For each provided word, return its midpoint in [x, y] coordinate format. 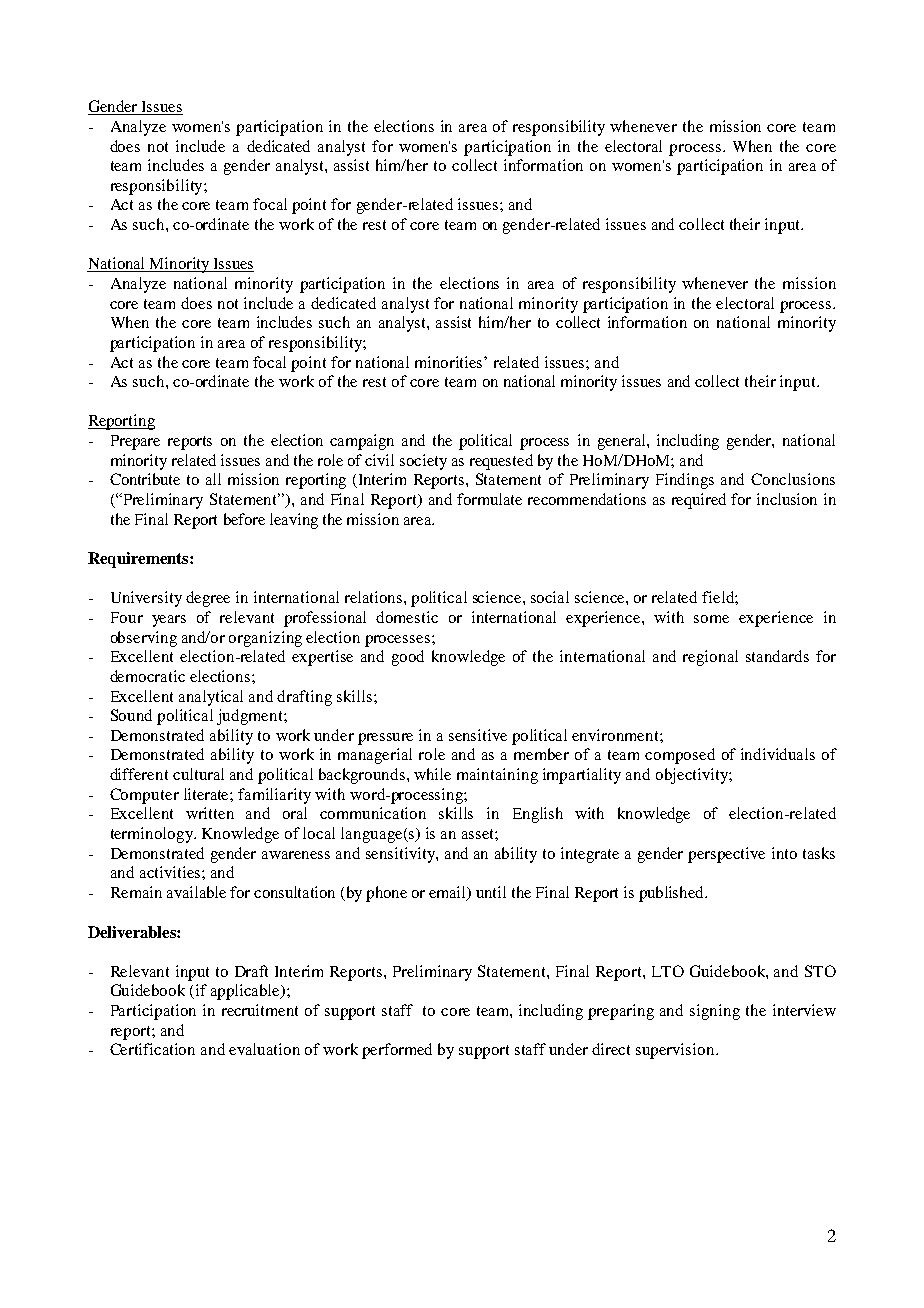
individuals [778, 754]
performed [397, 1051]
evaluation [264, 1049]
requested [501, 462]
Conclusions [793, 479]
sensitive [478, 735]
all [213, 479]
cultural [198, 774]
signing [715, 1012]
